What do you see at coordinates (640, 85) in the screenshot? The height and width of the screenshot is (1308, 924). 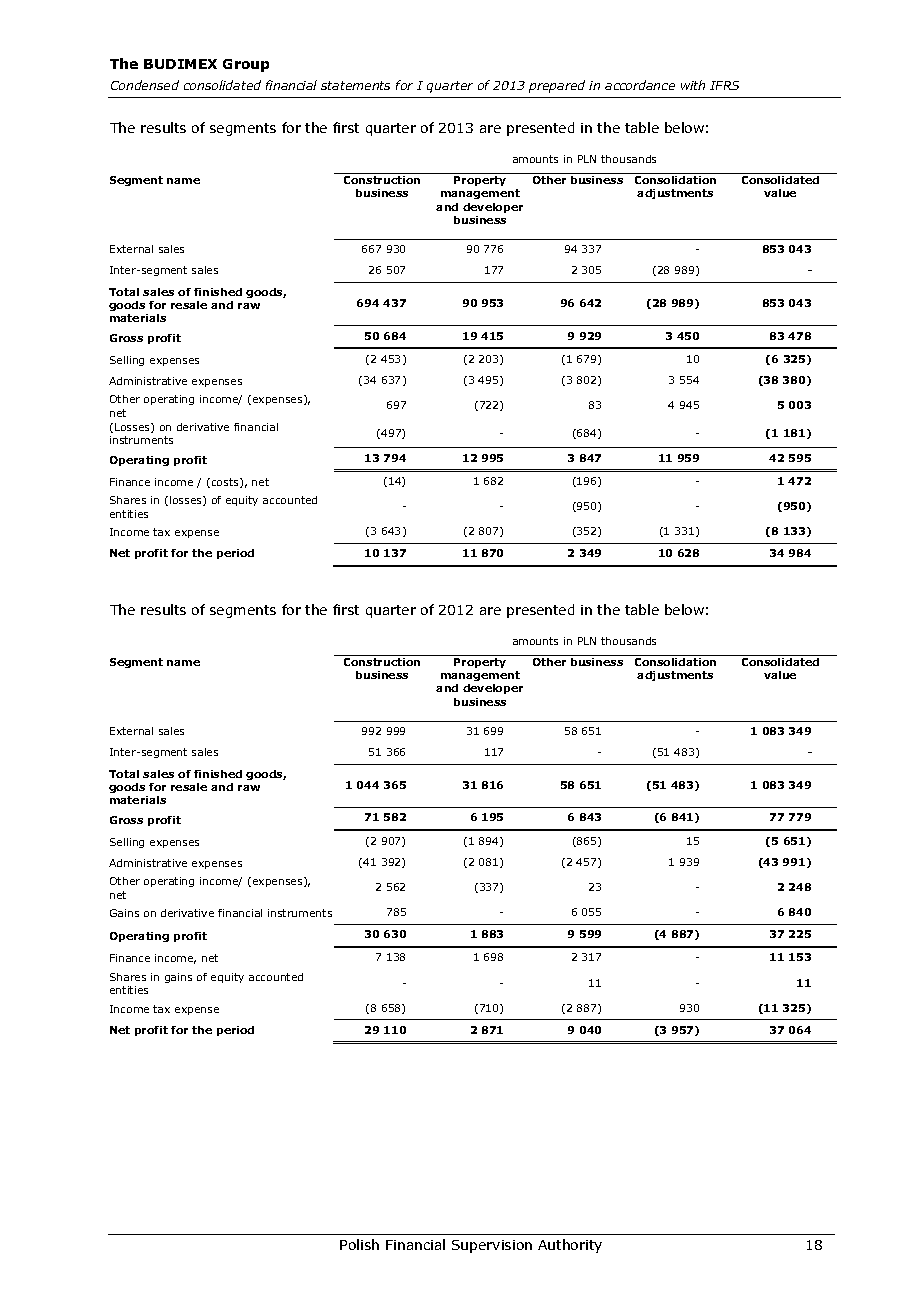 I see `accordance` at bounding box center [640, 85].
